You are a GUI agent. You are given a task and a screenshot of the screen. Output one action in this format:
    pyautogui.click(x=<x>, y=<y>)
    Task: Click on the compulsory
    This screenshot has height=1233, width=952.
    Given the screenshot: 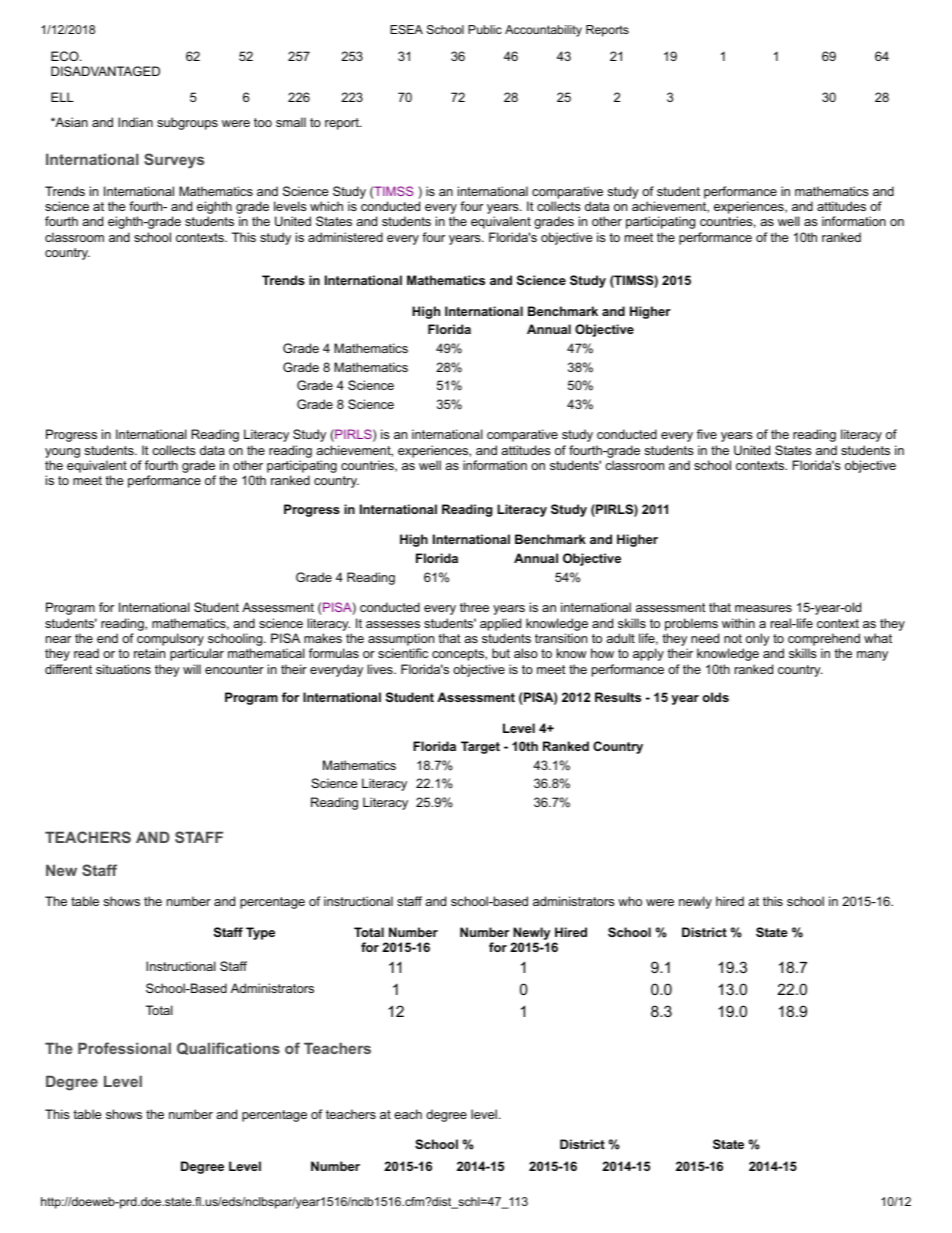 What is the action you would take?
    pyautogui.click(x=170, y=641)
